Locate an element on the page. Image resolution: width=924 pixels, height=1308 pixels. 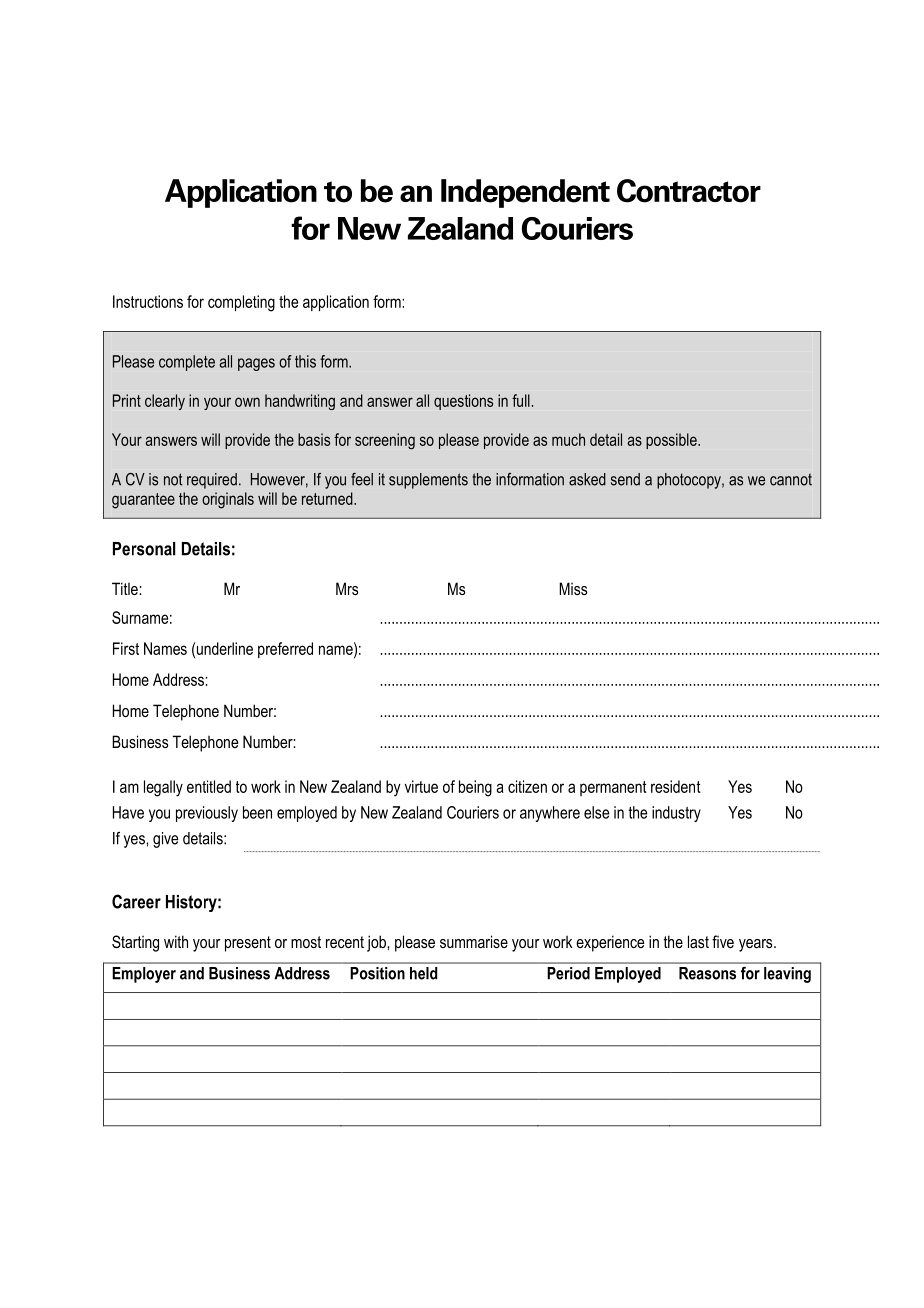
supplements is located at coordinates (428, 481).
